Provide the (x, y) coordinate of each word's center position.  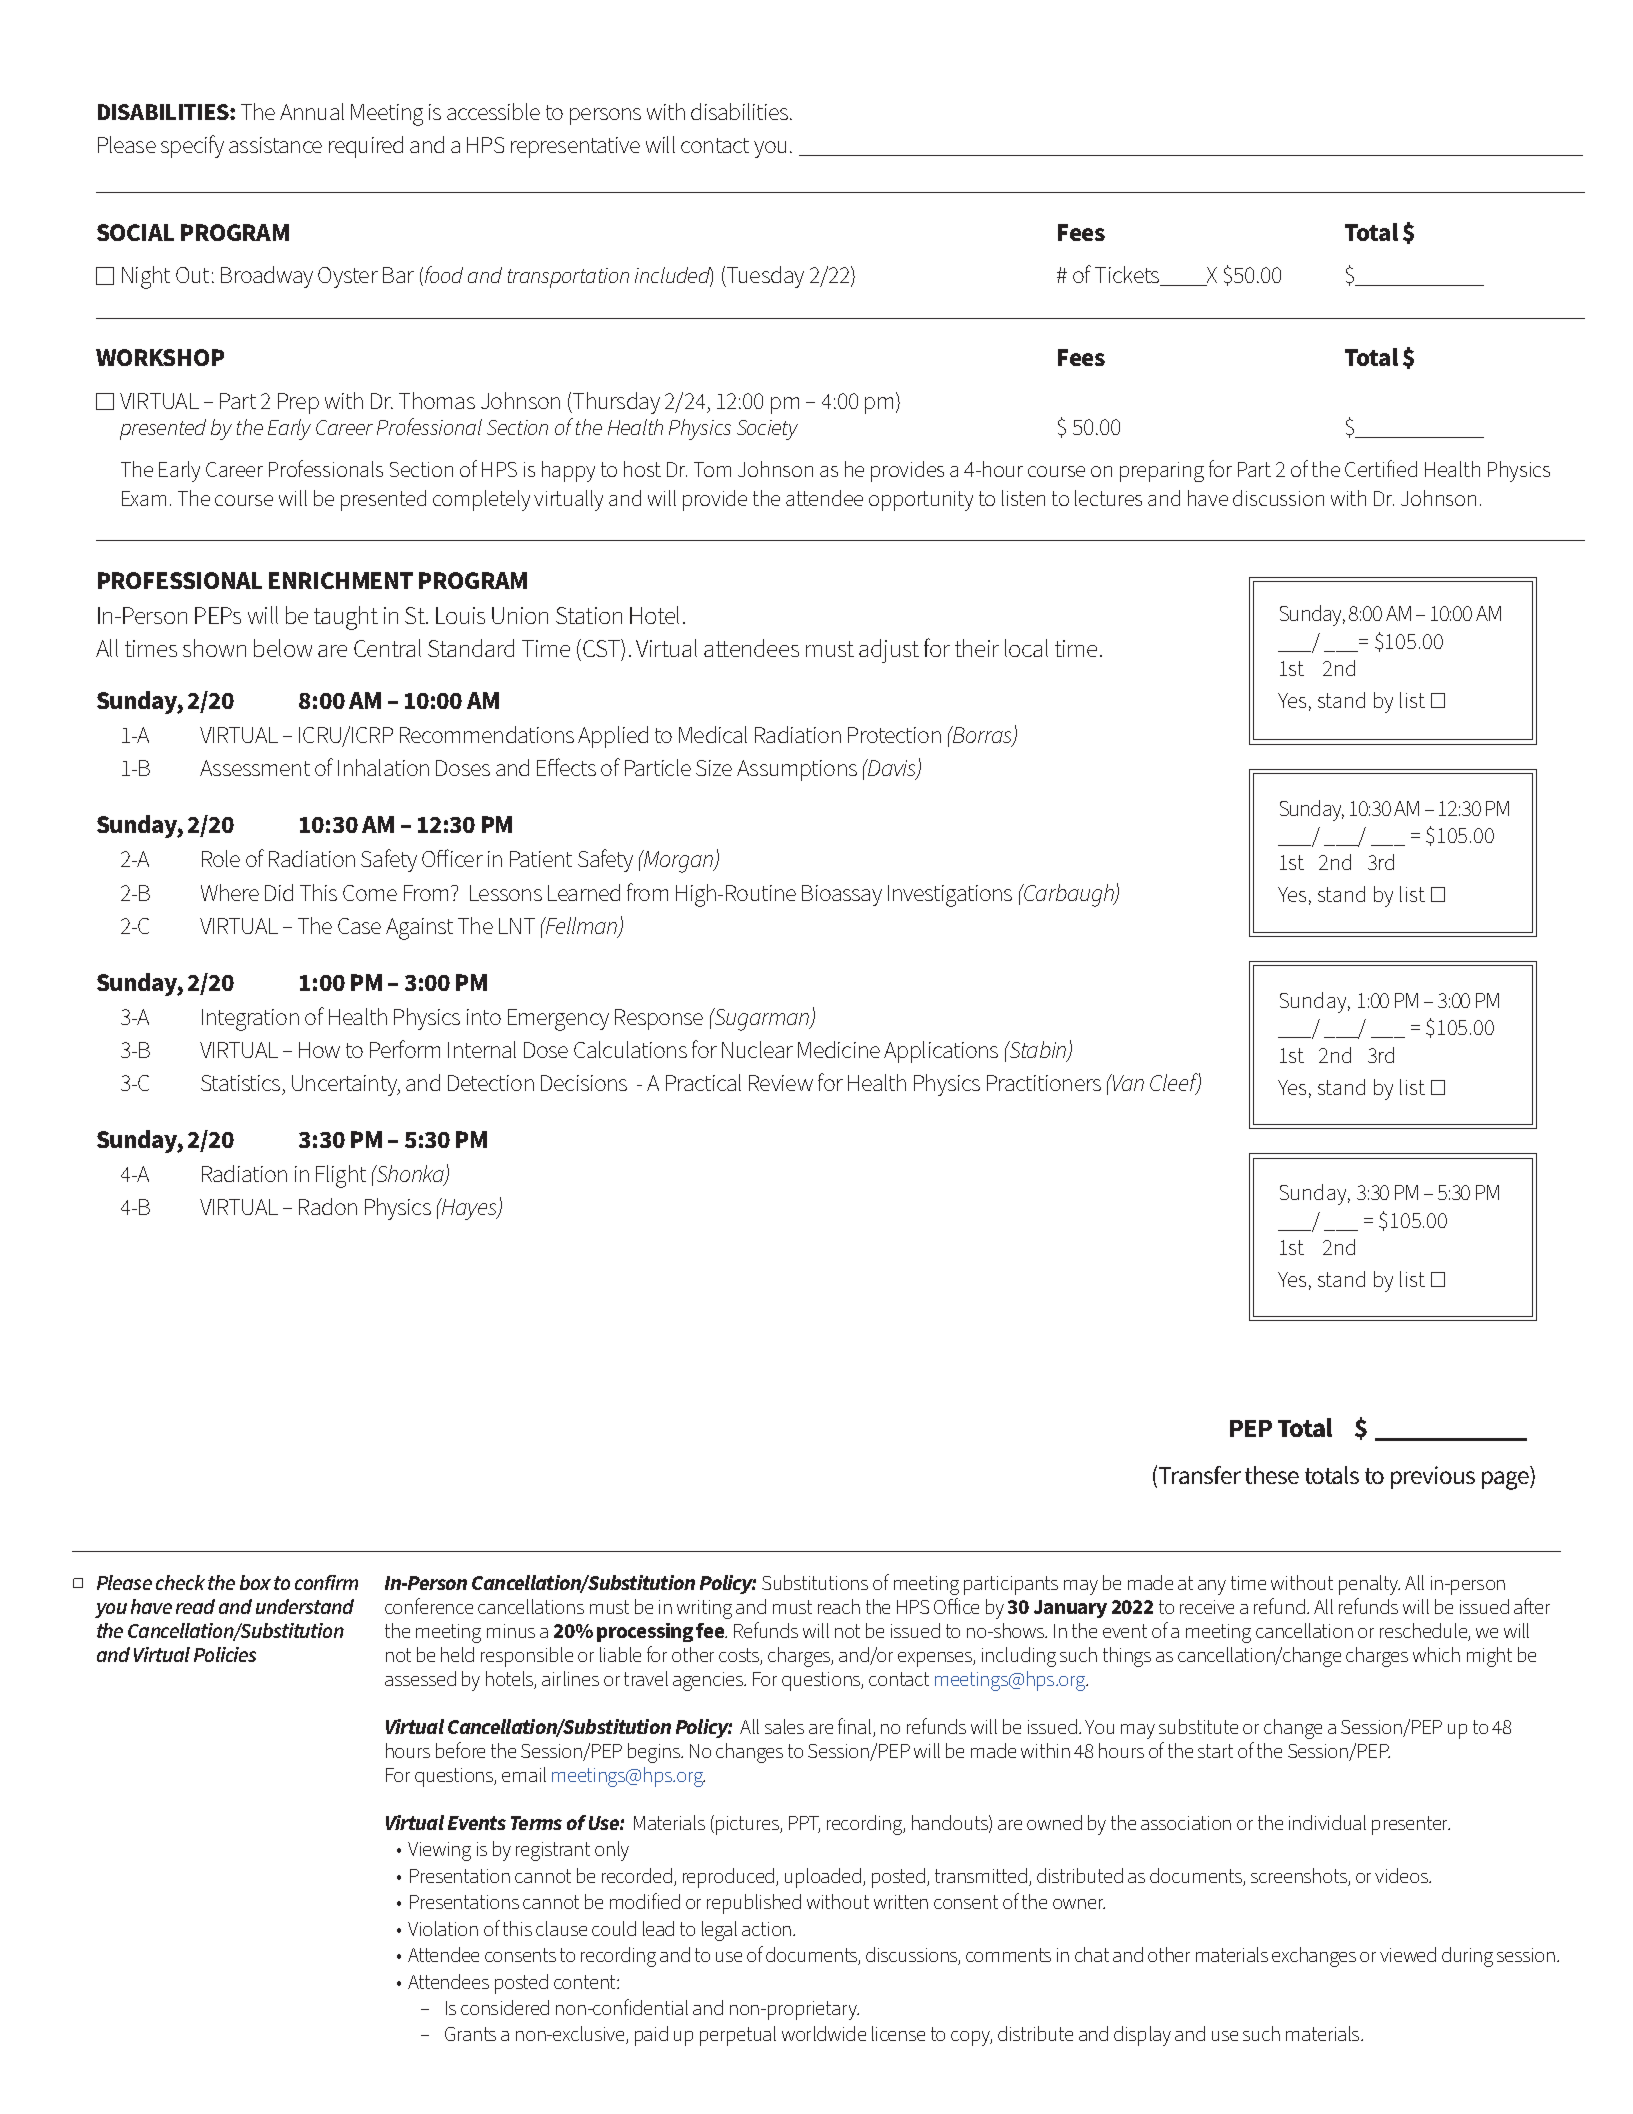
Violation (443, 1928)
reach (839, 1606)
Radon (328, 1206)
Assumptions (797, 770)
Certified (1381, 468)
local (1026, 648)
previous (1433, 1477)
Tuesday (764, 277)
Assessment (255, 768)
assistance (275, 145)
